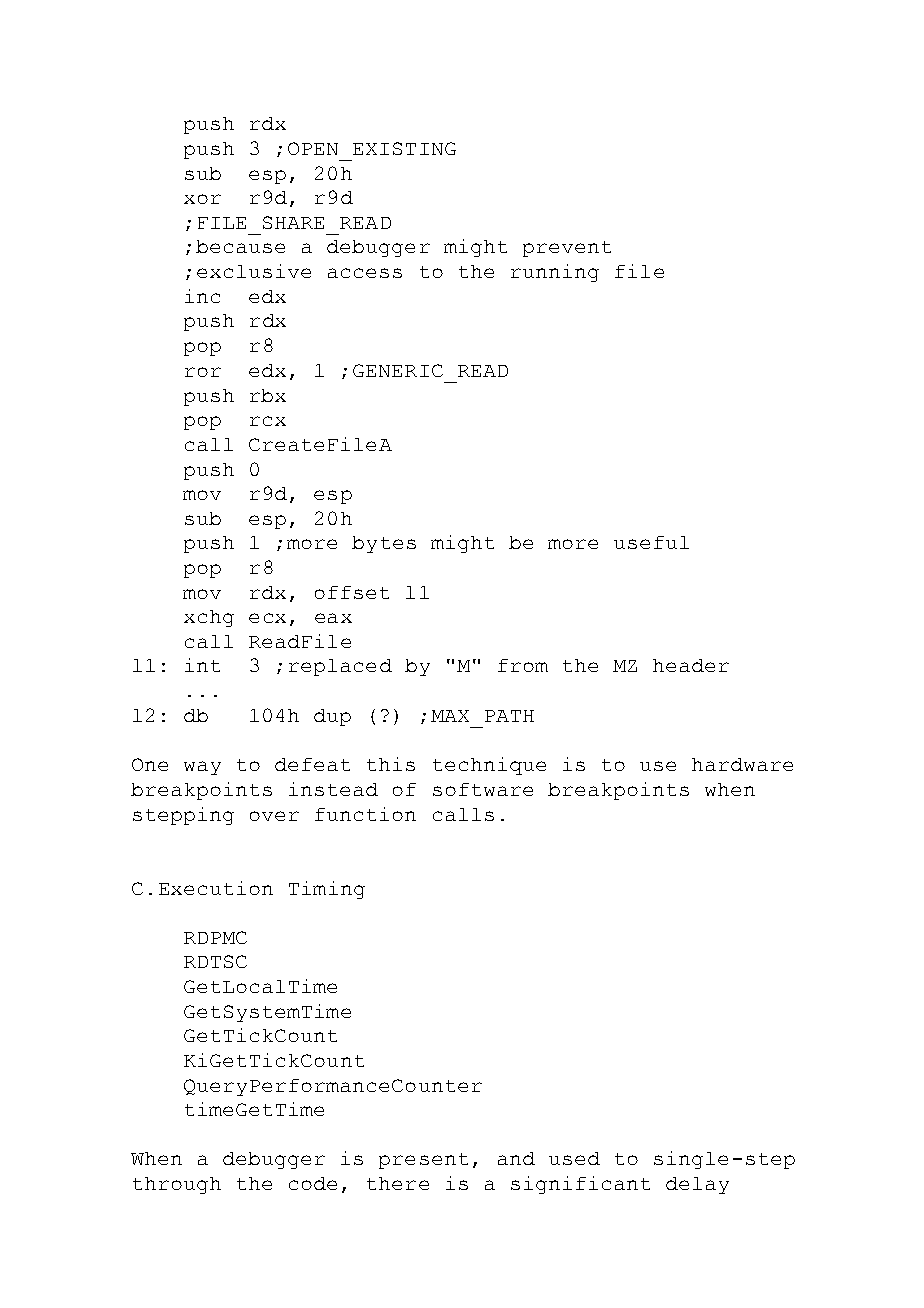 The width and height of the screenshot is (924, 1308). What do you see at coordinates (384, 544) in the screenshot?
I see `bytes` at bounding box center [384, 544].
